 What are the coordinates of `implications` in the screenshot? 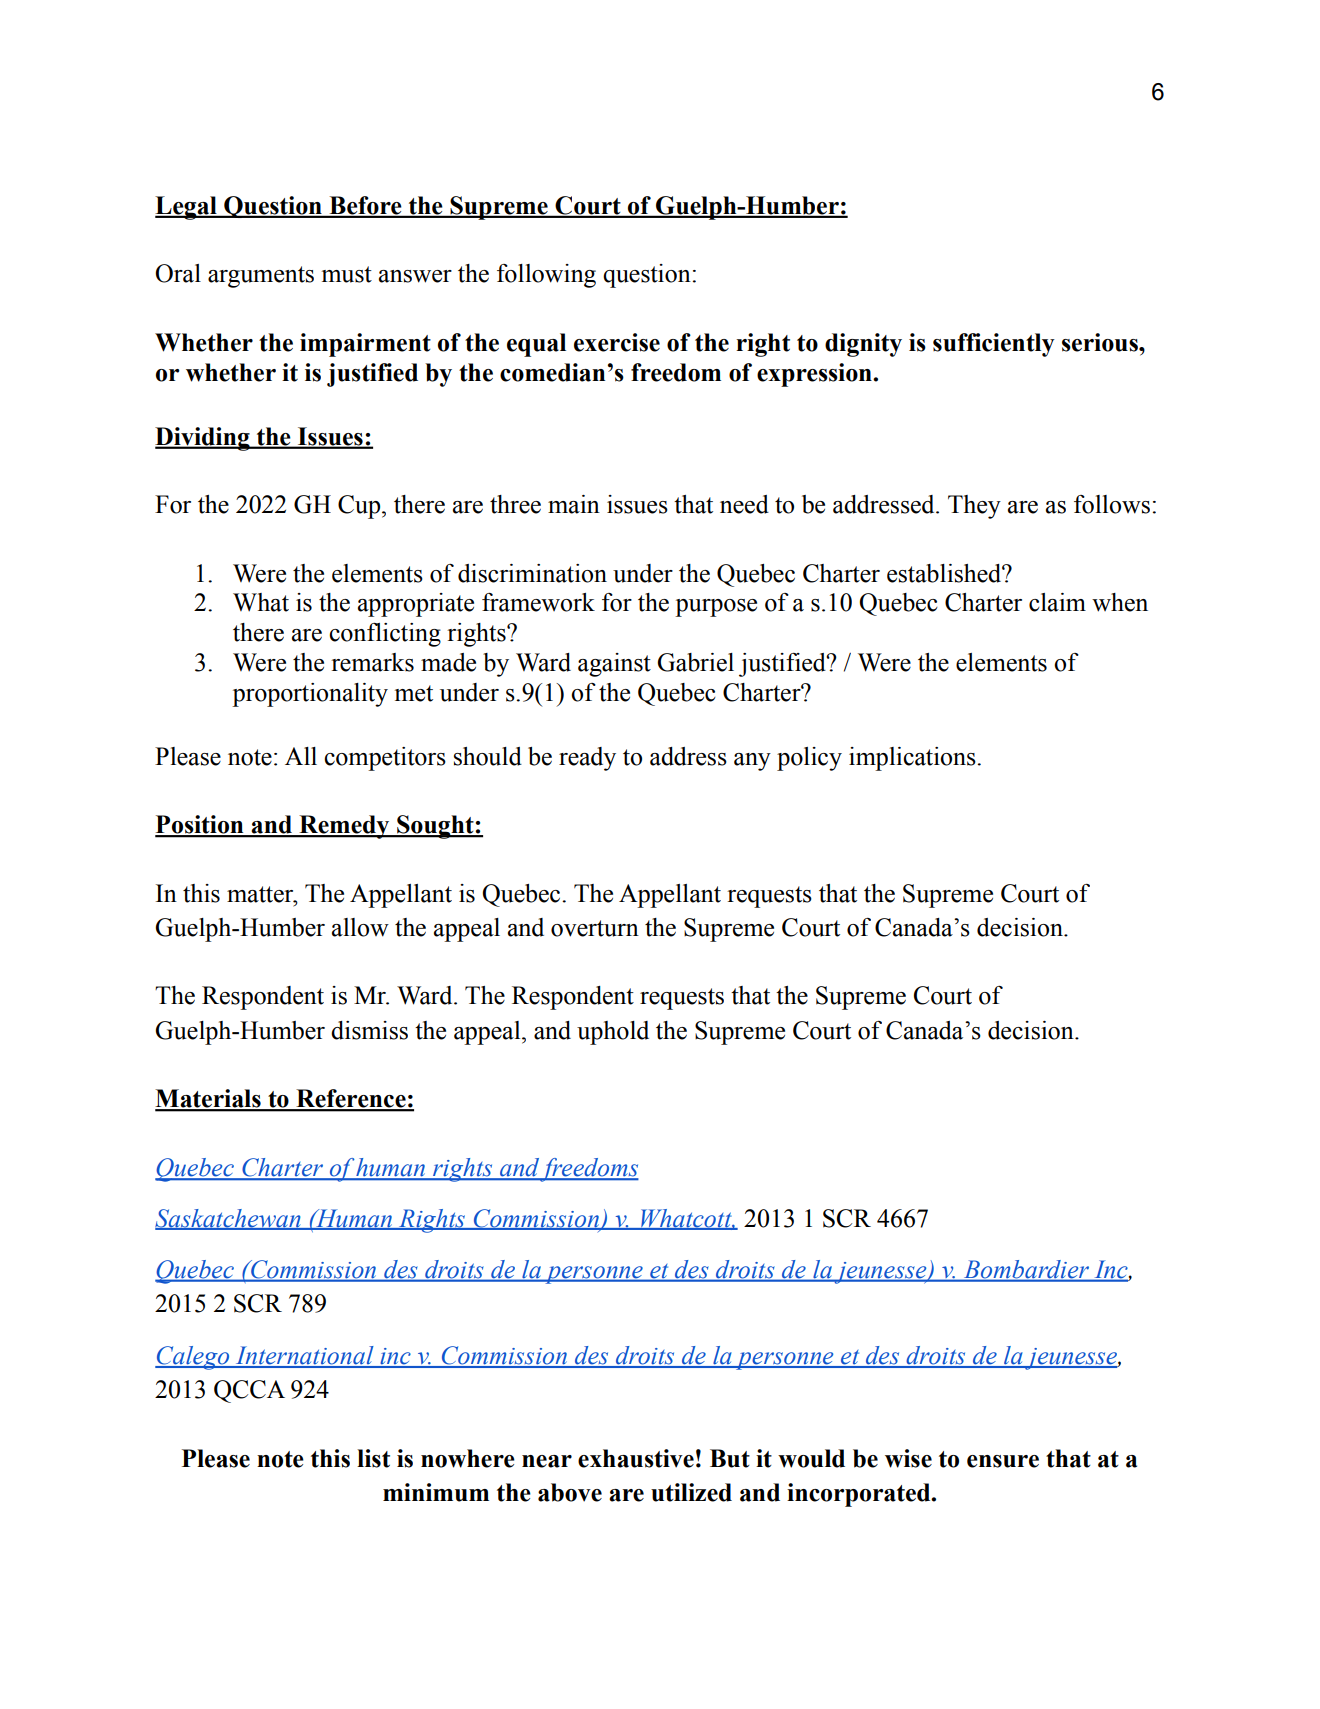 It's located at (913, 759).
